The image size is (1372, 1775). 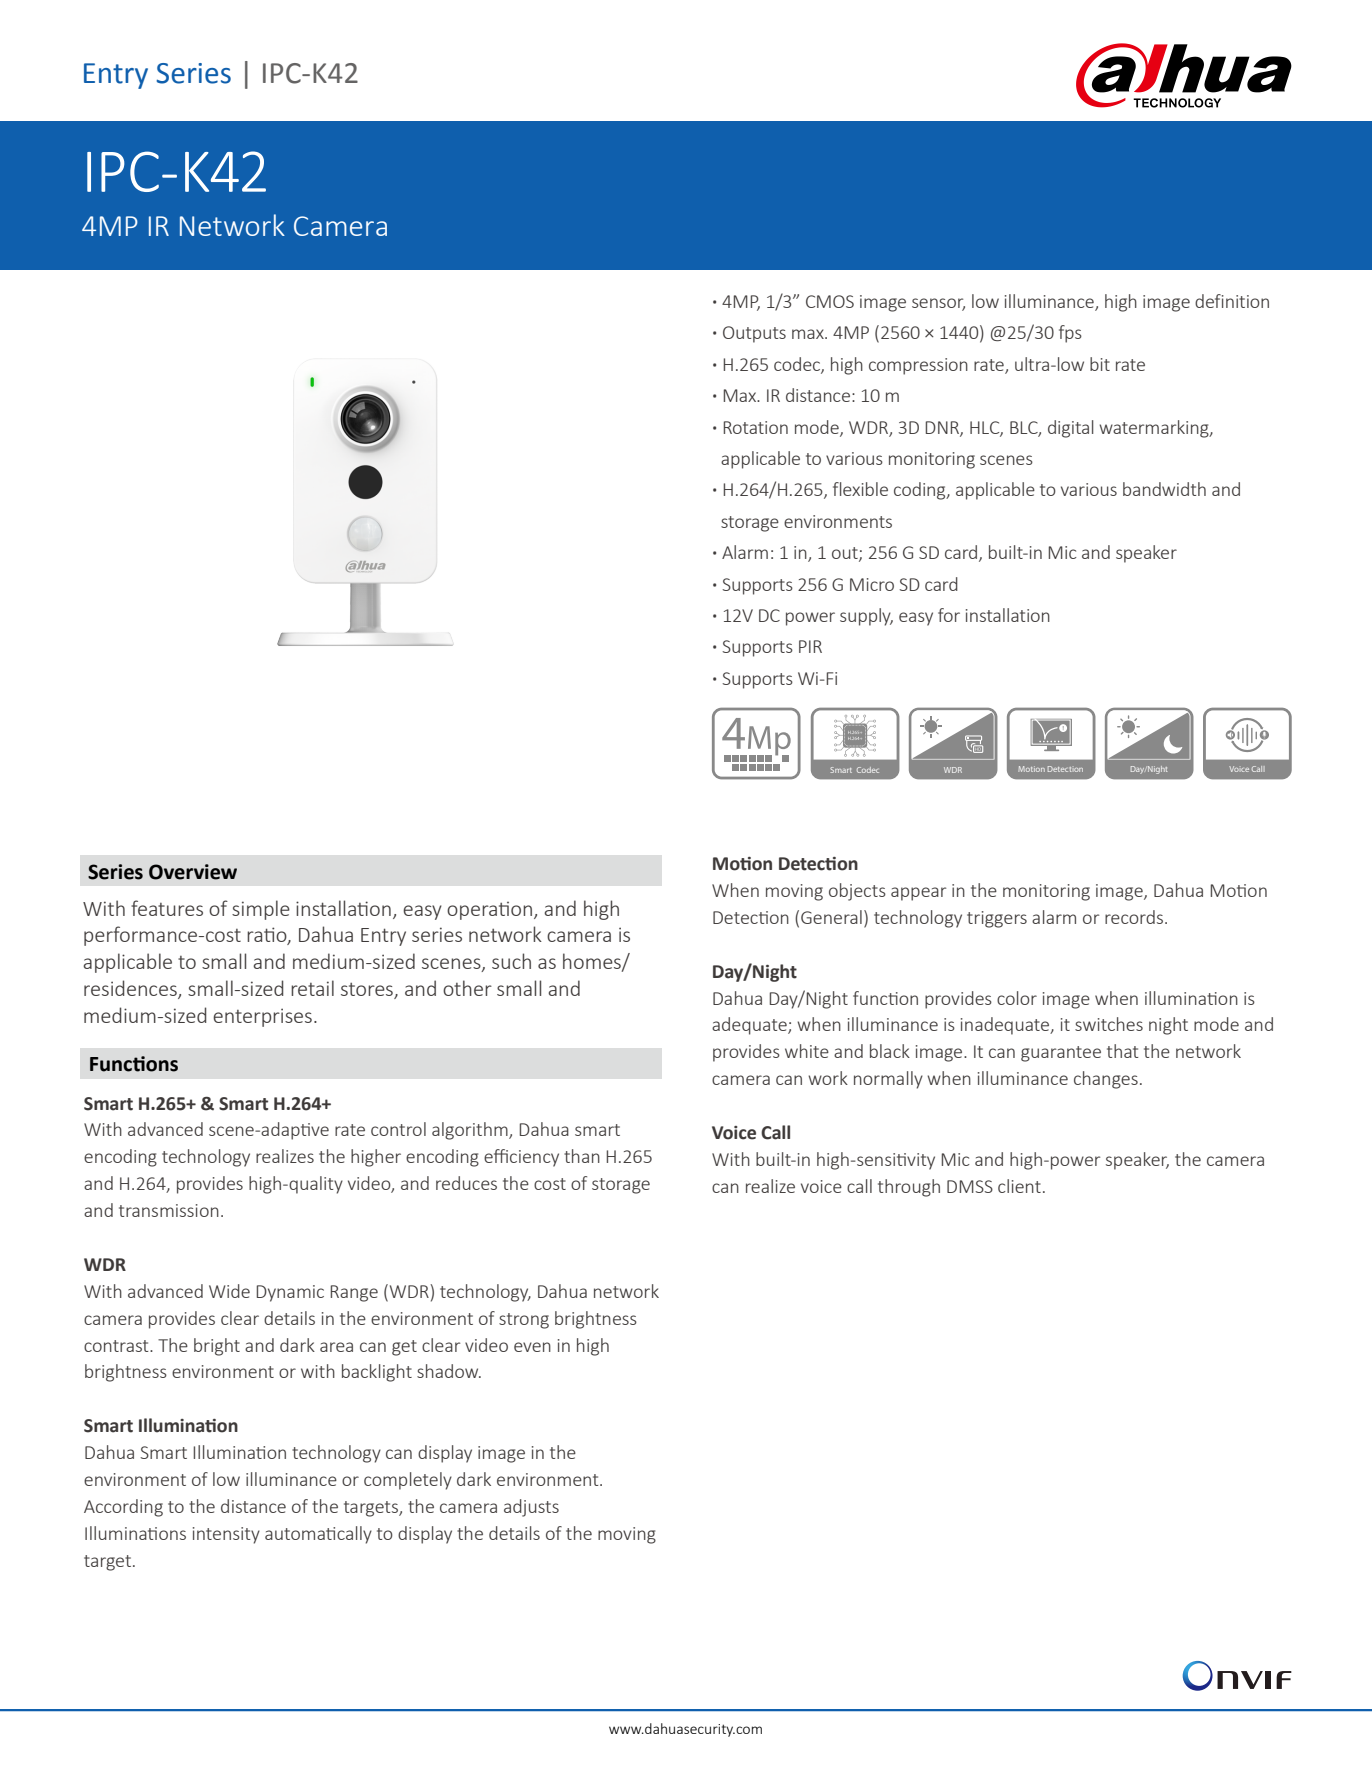 What do you see at coordinates (754, 334) in the screenshot?
I see `Outputs` at bounding box center [754, 334].
